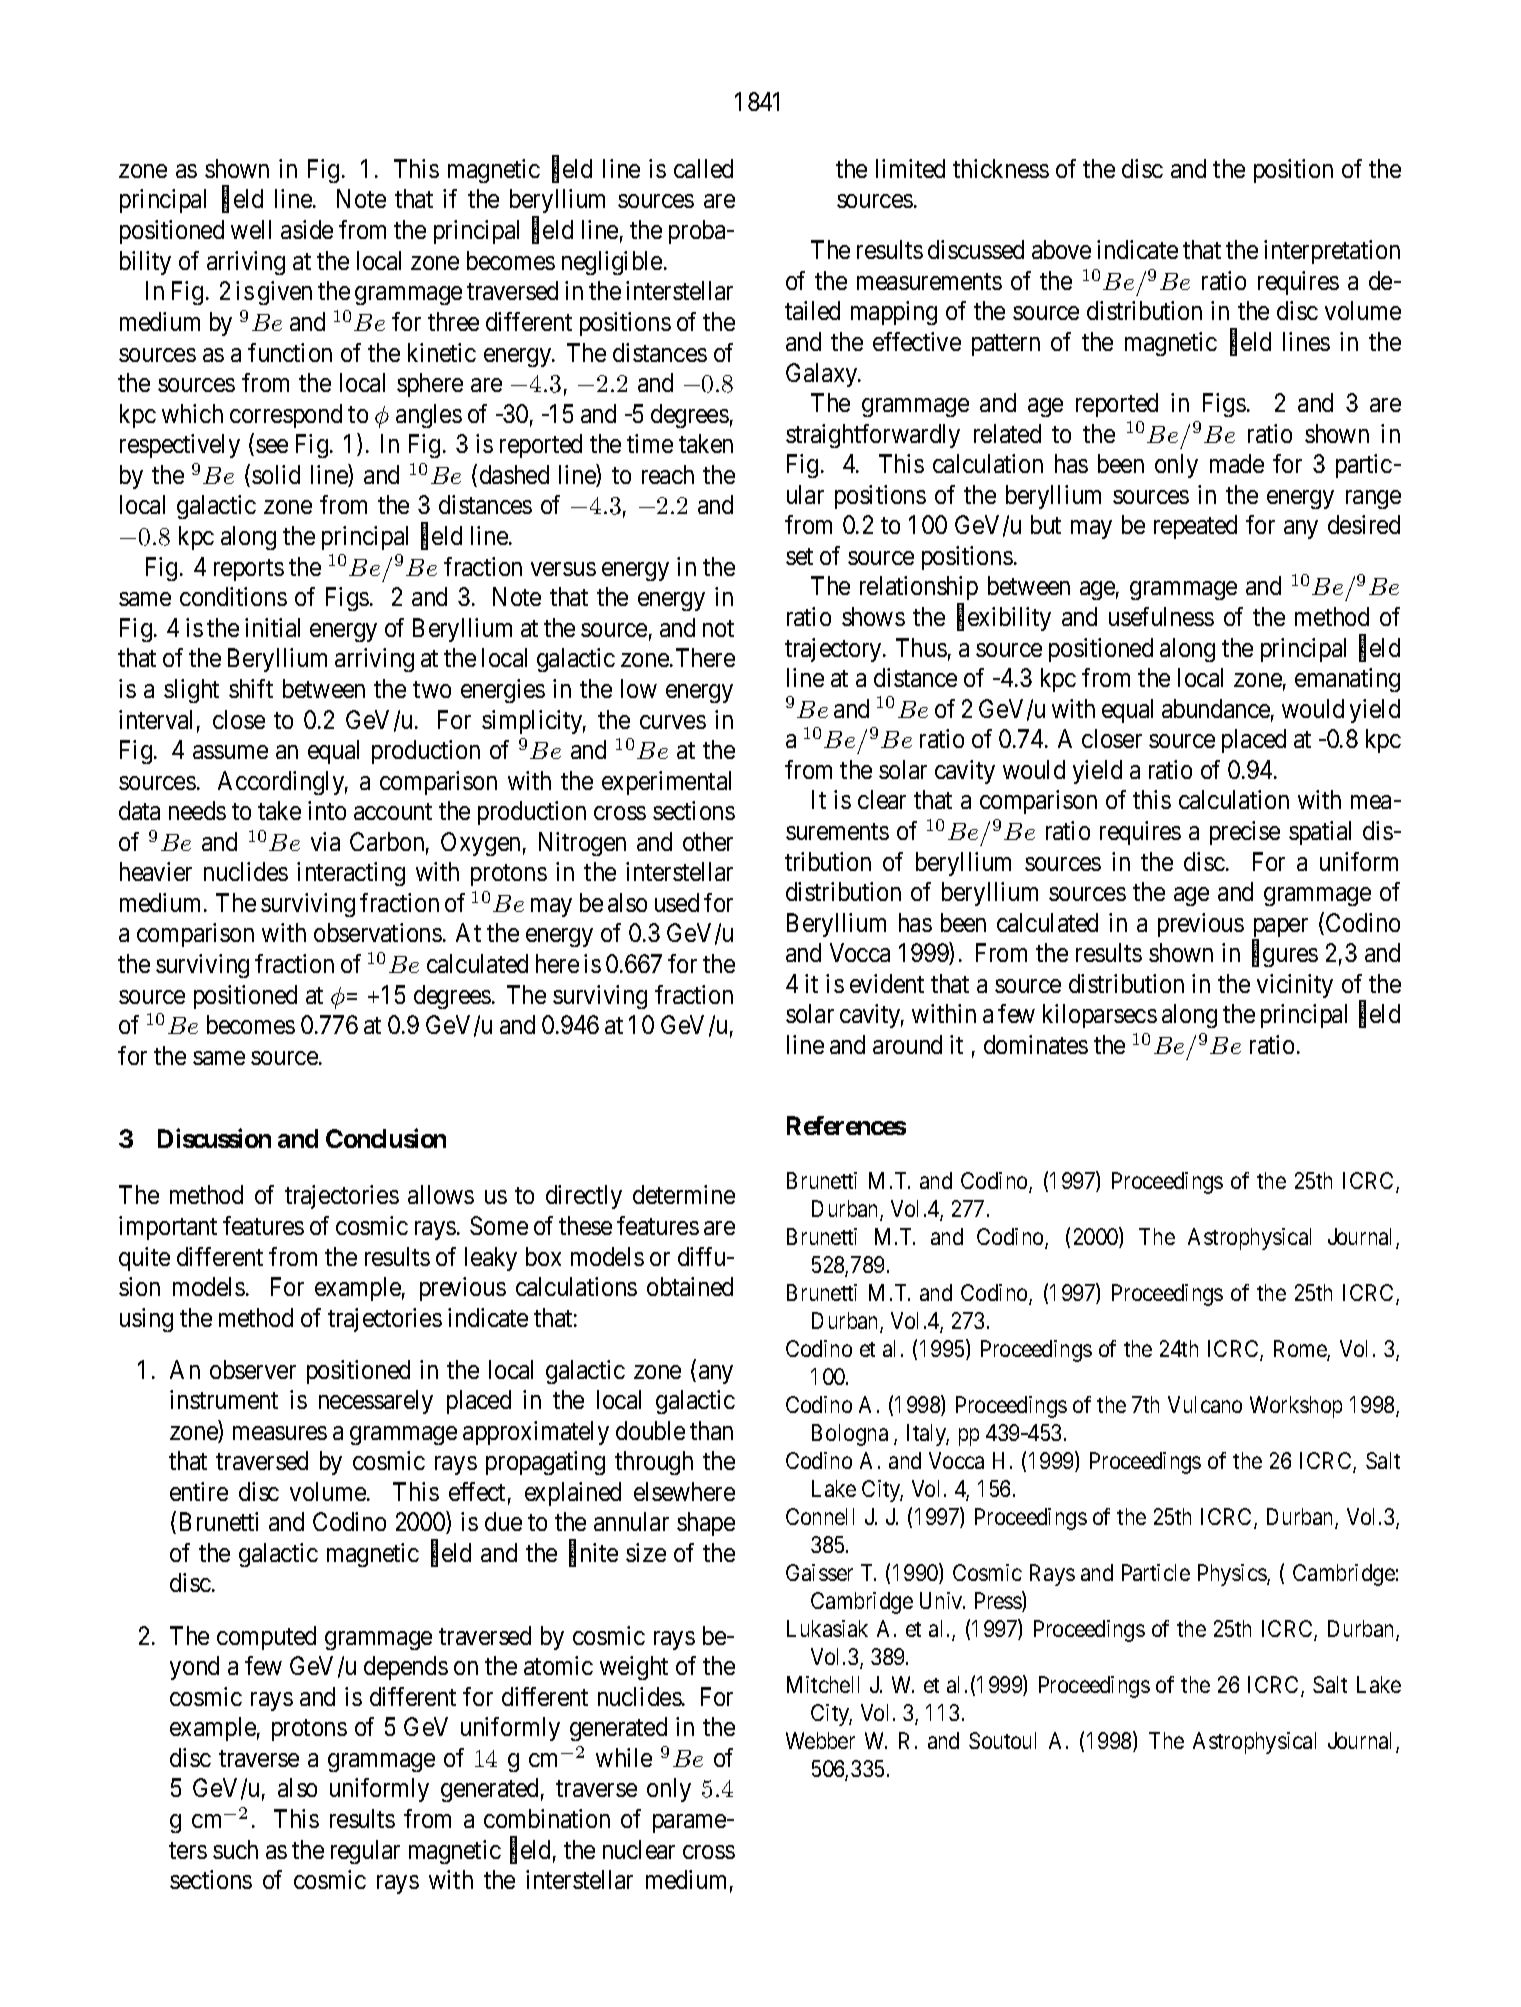  What do you see at coordinates (690, 1286) in the page?
I see `obtained` at bounding box center [690, 1286].
